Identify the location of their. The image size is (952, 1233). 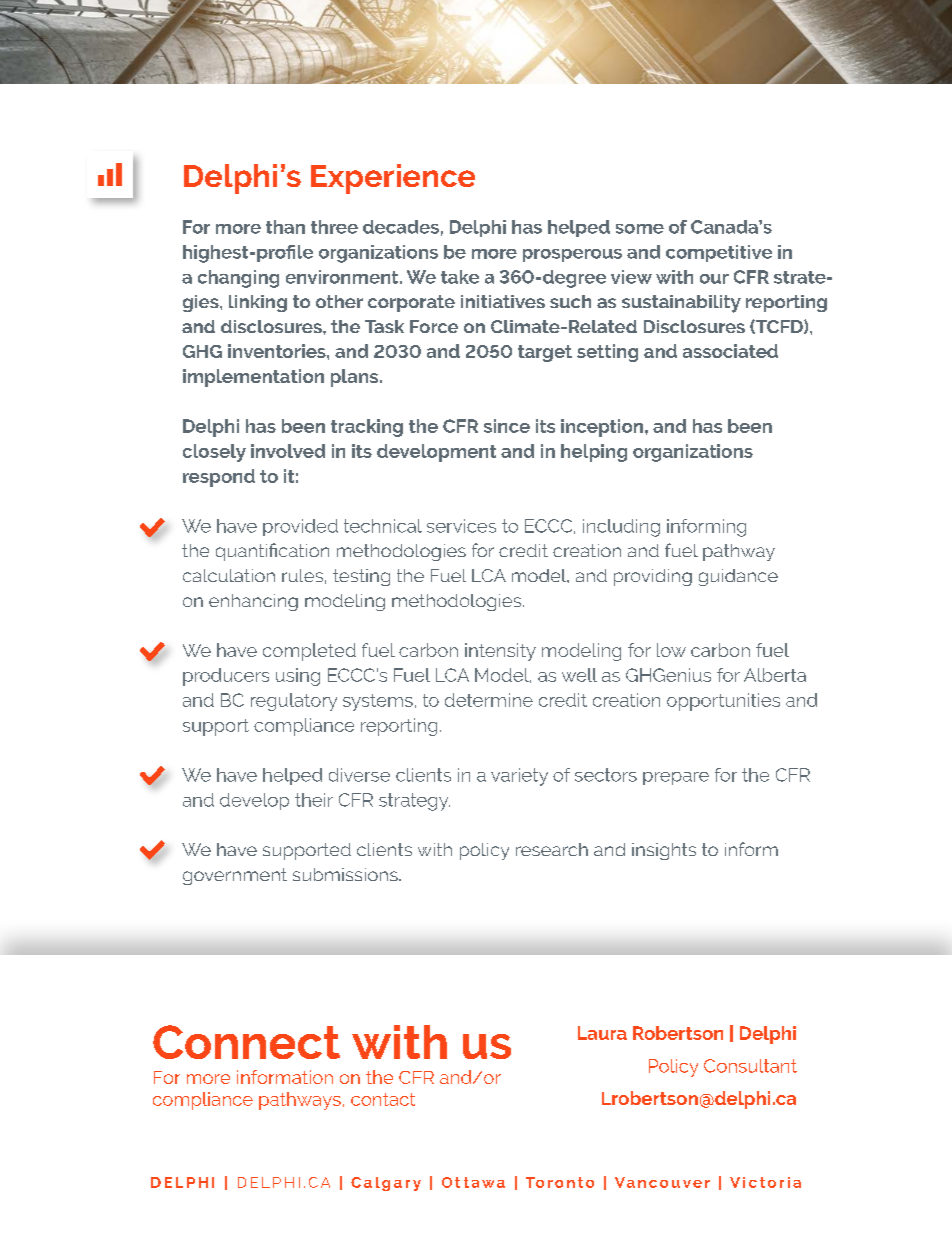
(314, 800).
